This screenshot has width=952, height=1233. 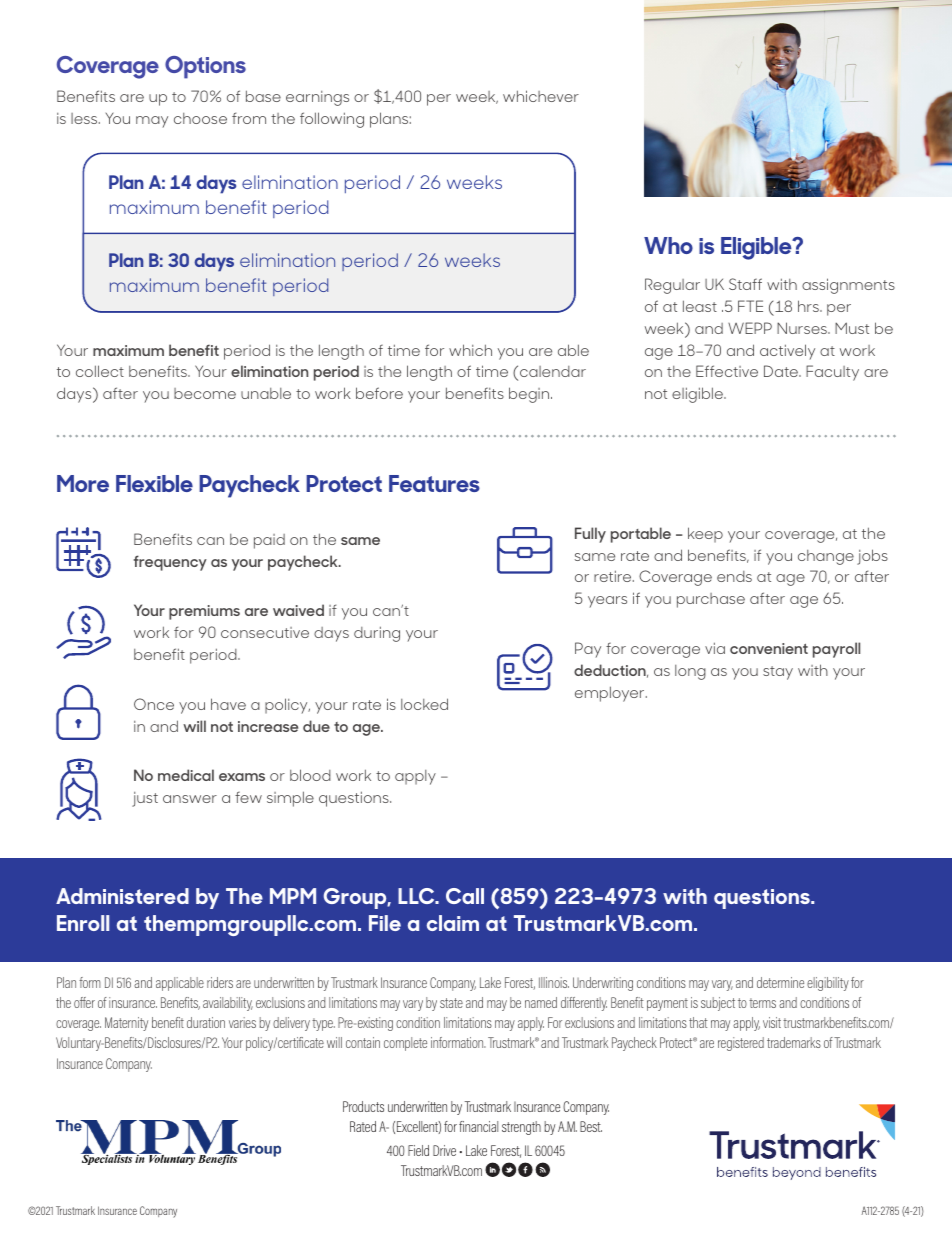 What do you see at coordinates (769, 648) in the screenshot?
I see `convenient` at bounding box center [769, 648].
